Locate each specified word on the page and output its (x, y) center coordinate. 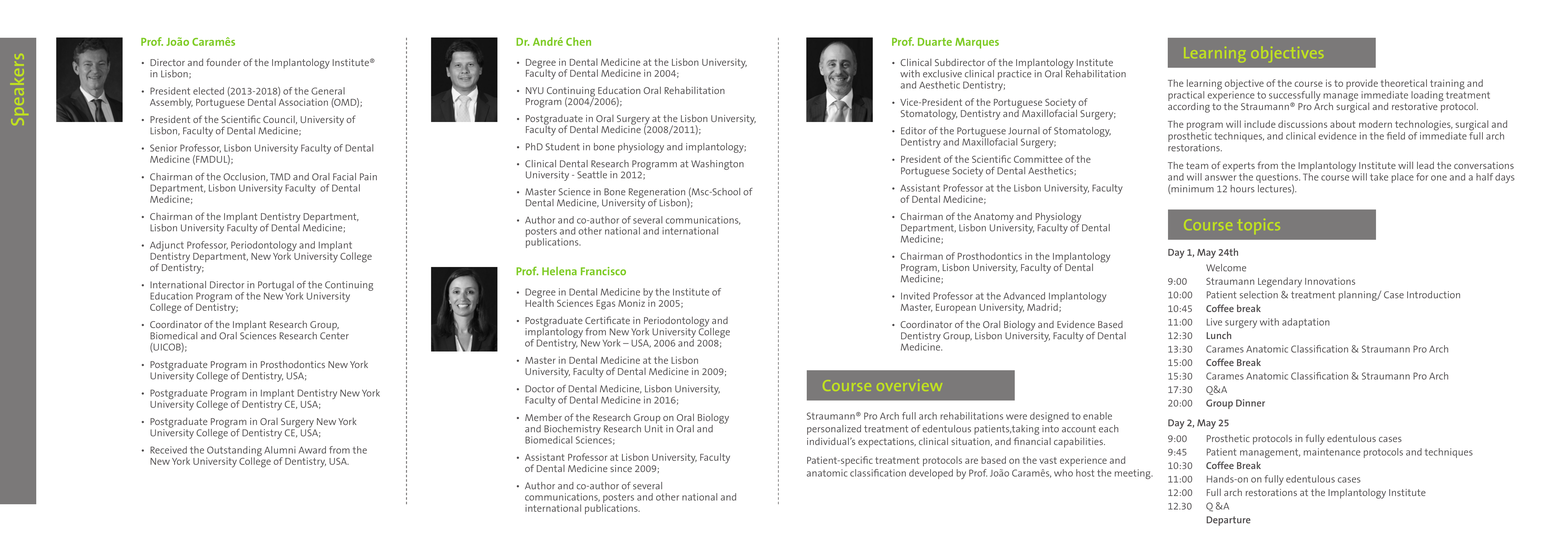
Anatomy (994, 219)
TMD (280, 177)
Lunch (1218, 335)
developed (931, 474)
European (956, 308)
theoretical (1404, 83)
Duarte (935, 42)
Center (334, 336)
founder (223, 62)
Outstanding (234, 452)
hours (1242, 189)
